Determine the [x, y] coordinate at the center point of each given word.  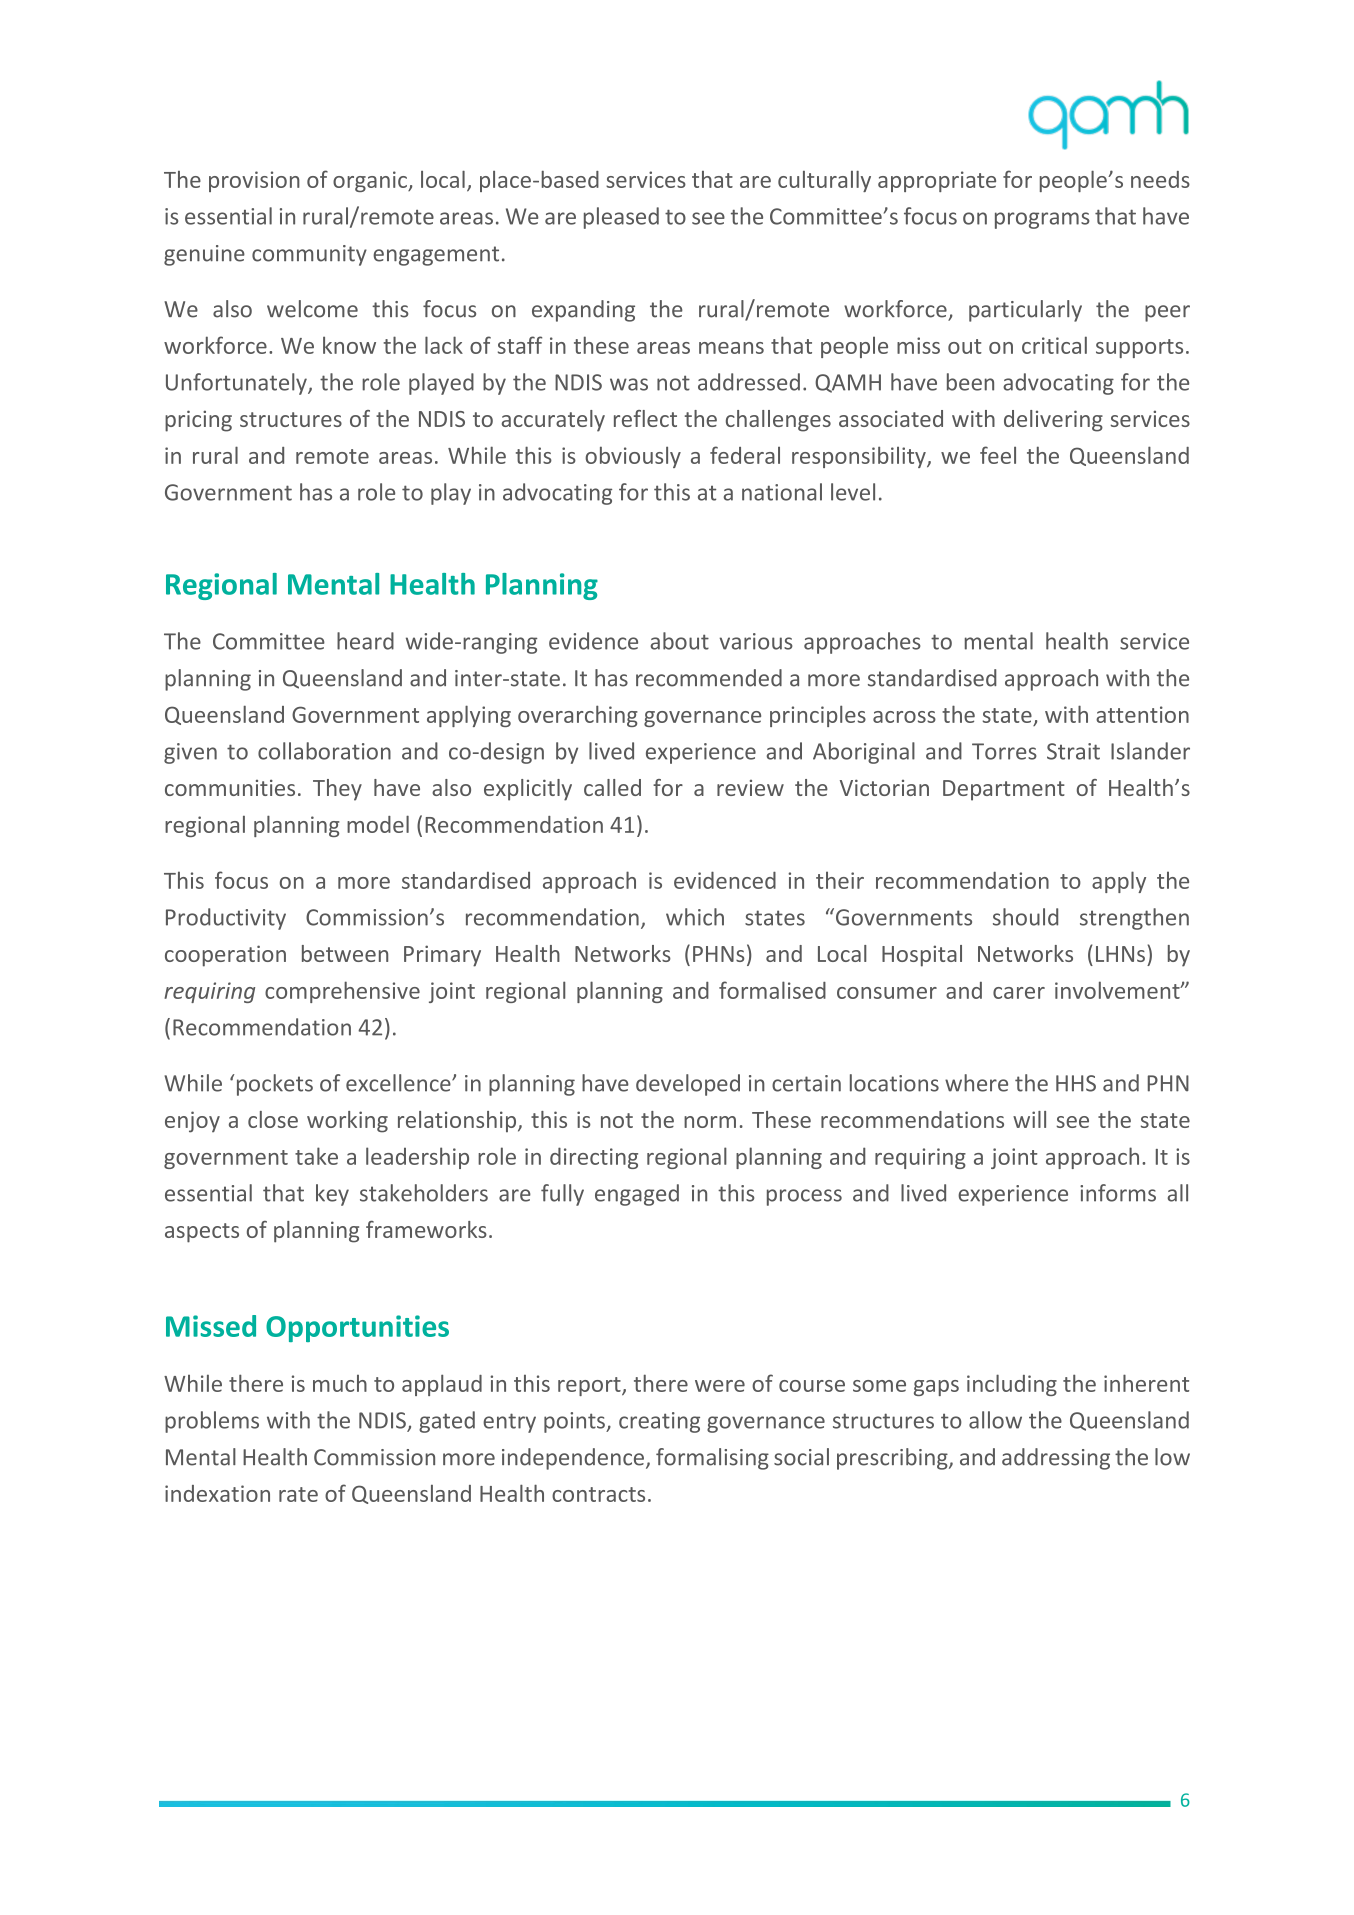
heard [365, 641]
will [1029, 1119]
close [273, 1119]
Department [1004, 790]
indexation [217, 1493]
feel [998, 455]
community [309, 255]
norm [710, 1122]
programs [1042, 220]
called [612, 787]
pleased [621, 218]
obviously [633, 457]
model [378, 824]
